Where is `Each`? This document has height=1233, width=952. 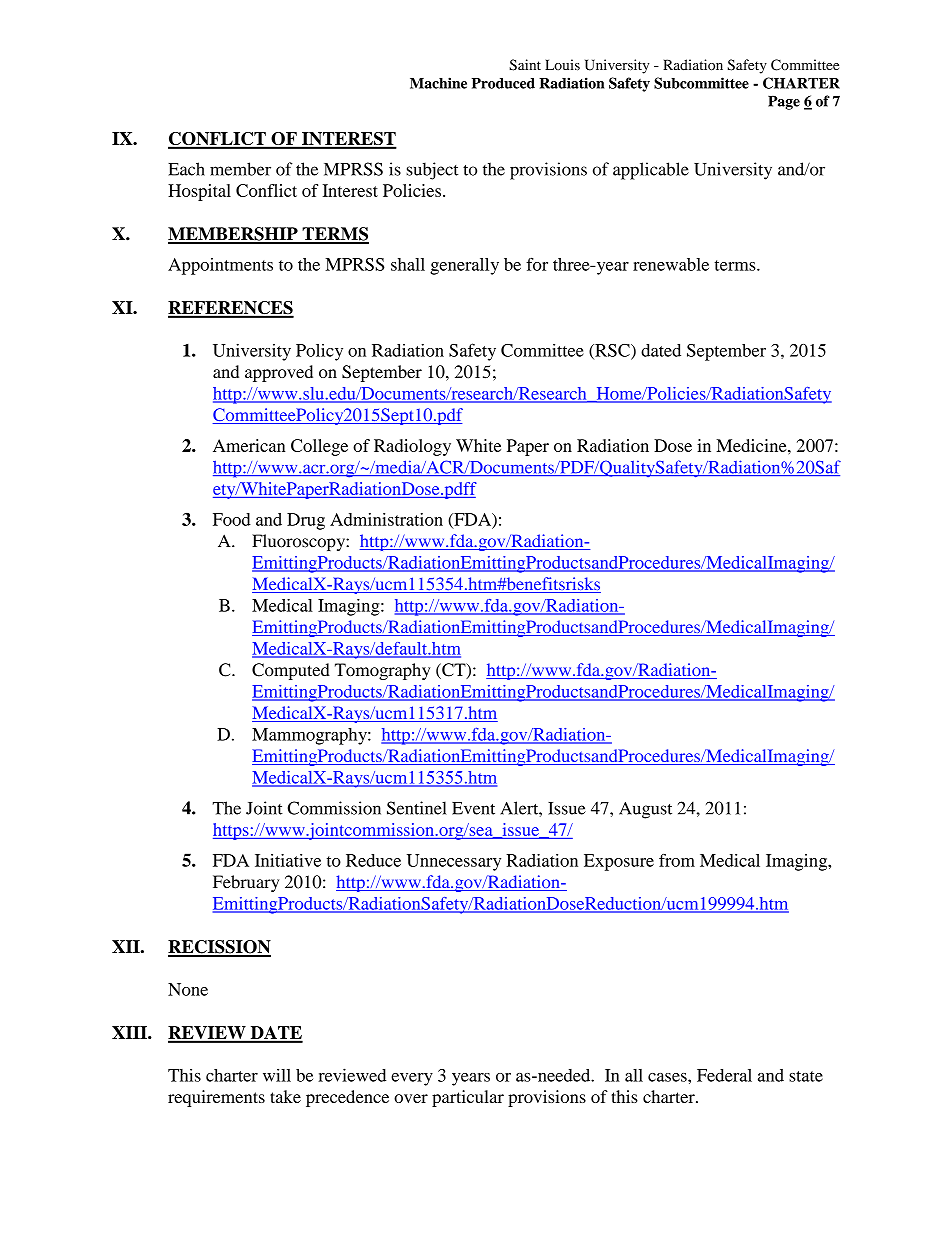
Each is located at coordinates (186, 169).
